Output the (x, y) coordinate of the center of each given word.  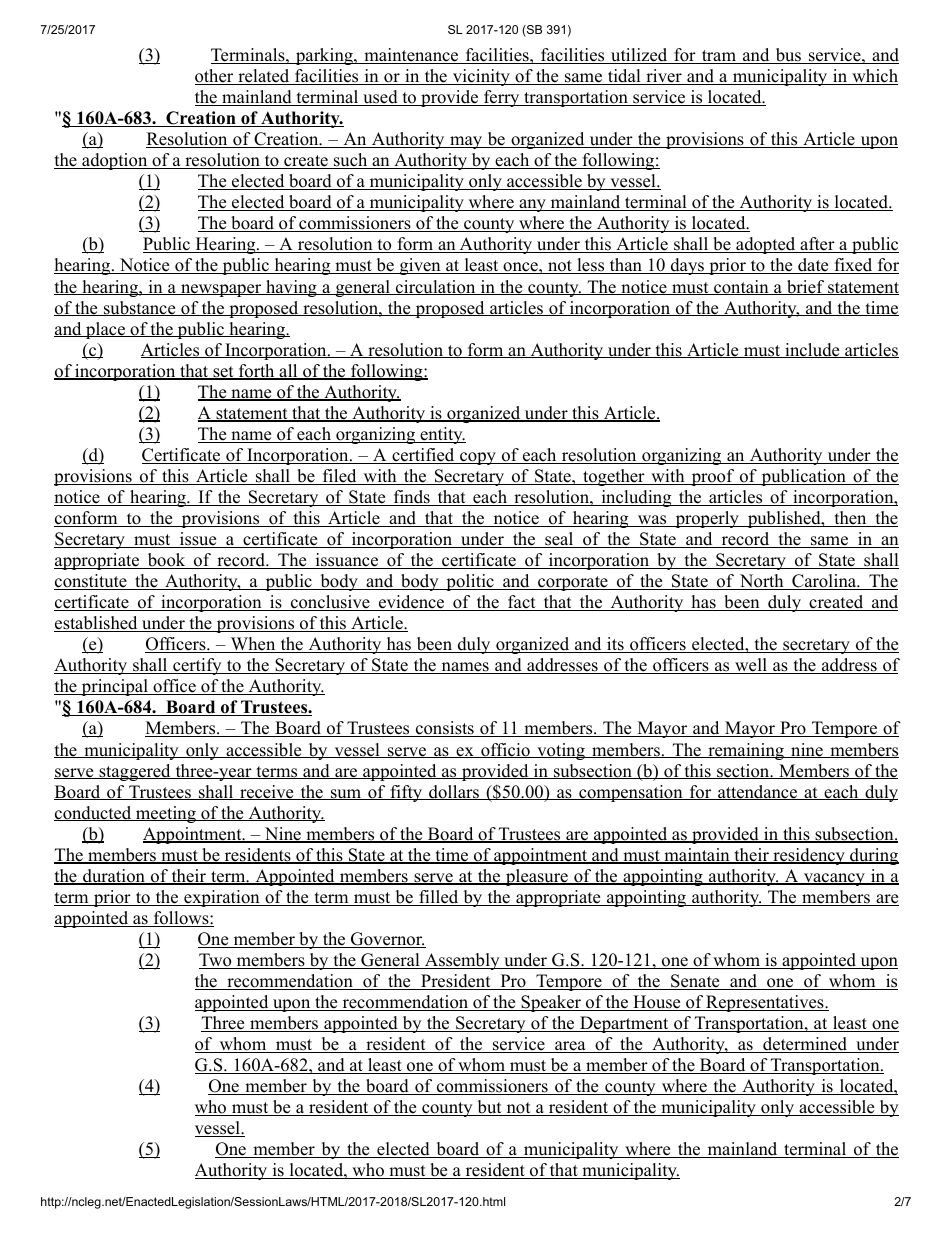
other (215, 77)
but (489, 1108)
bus (788, 56)
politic (470, 582)
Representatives (765, 1003)
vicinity (481, 77)
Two (216, 961)
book (166, 561)
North (761, 582)
